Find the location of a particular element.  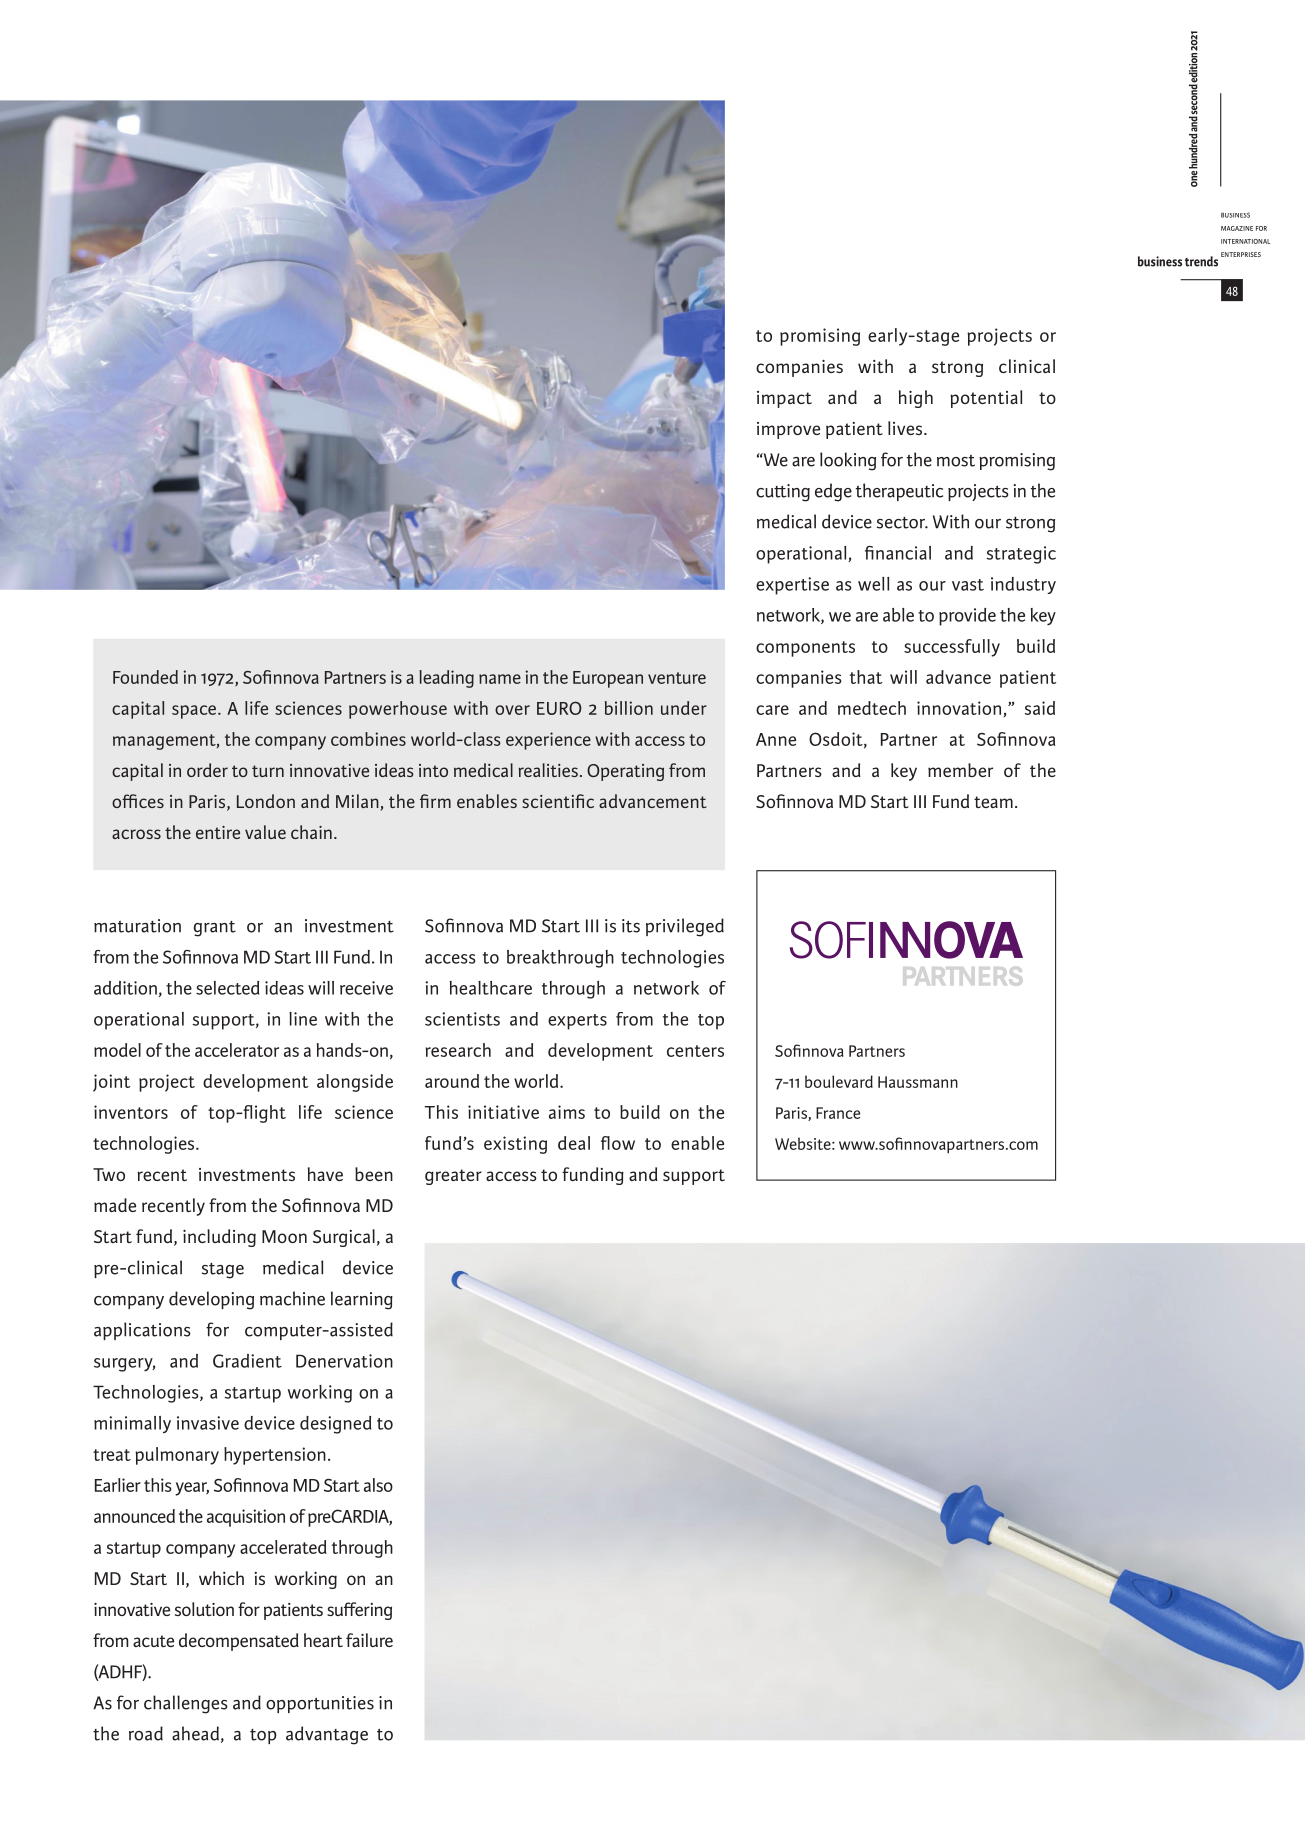

Haussmann is located at coordinates (918, 1082).
